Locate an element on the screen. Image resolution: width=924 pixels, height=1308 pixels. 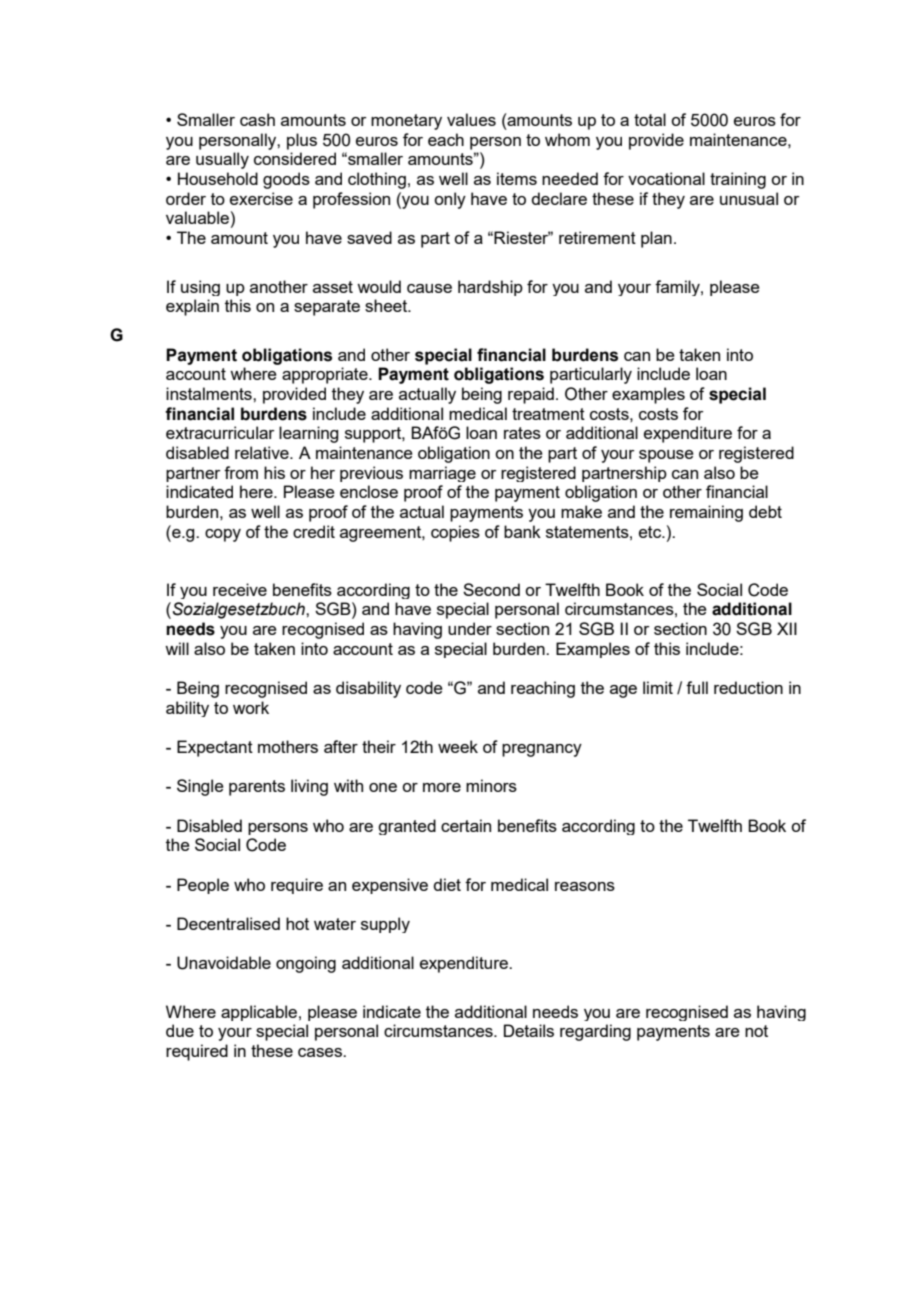
training is located at coordinates (738, 180).
